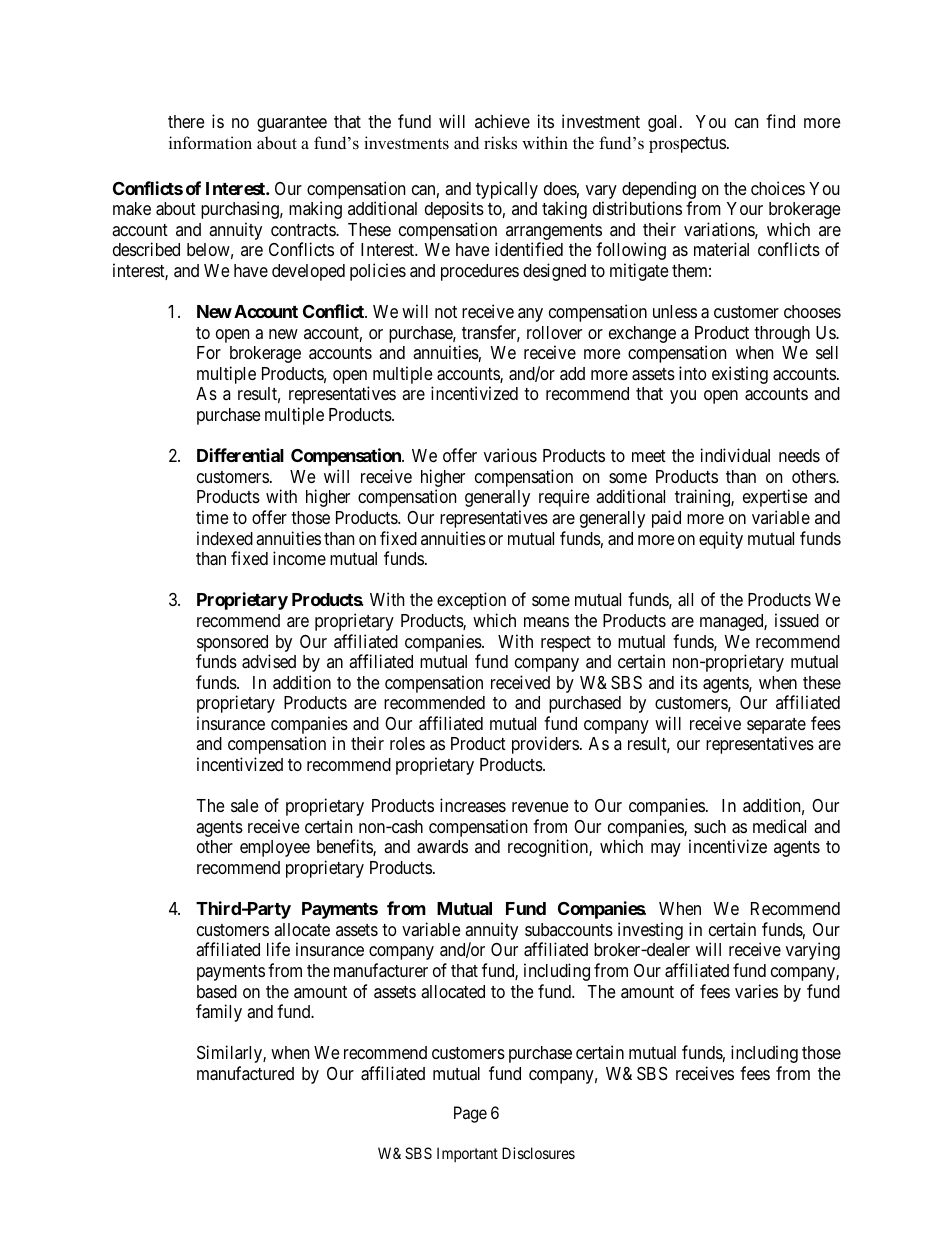 This image has width=952, height=1233. What do you see at coordinates (710, 826) in the image?
I see `such` at bounding box center [710, 826].
